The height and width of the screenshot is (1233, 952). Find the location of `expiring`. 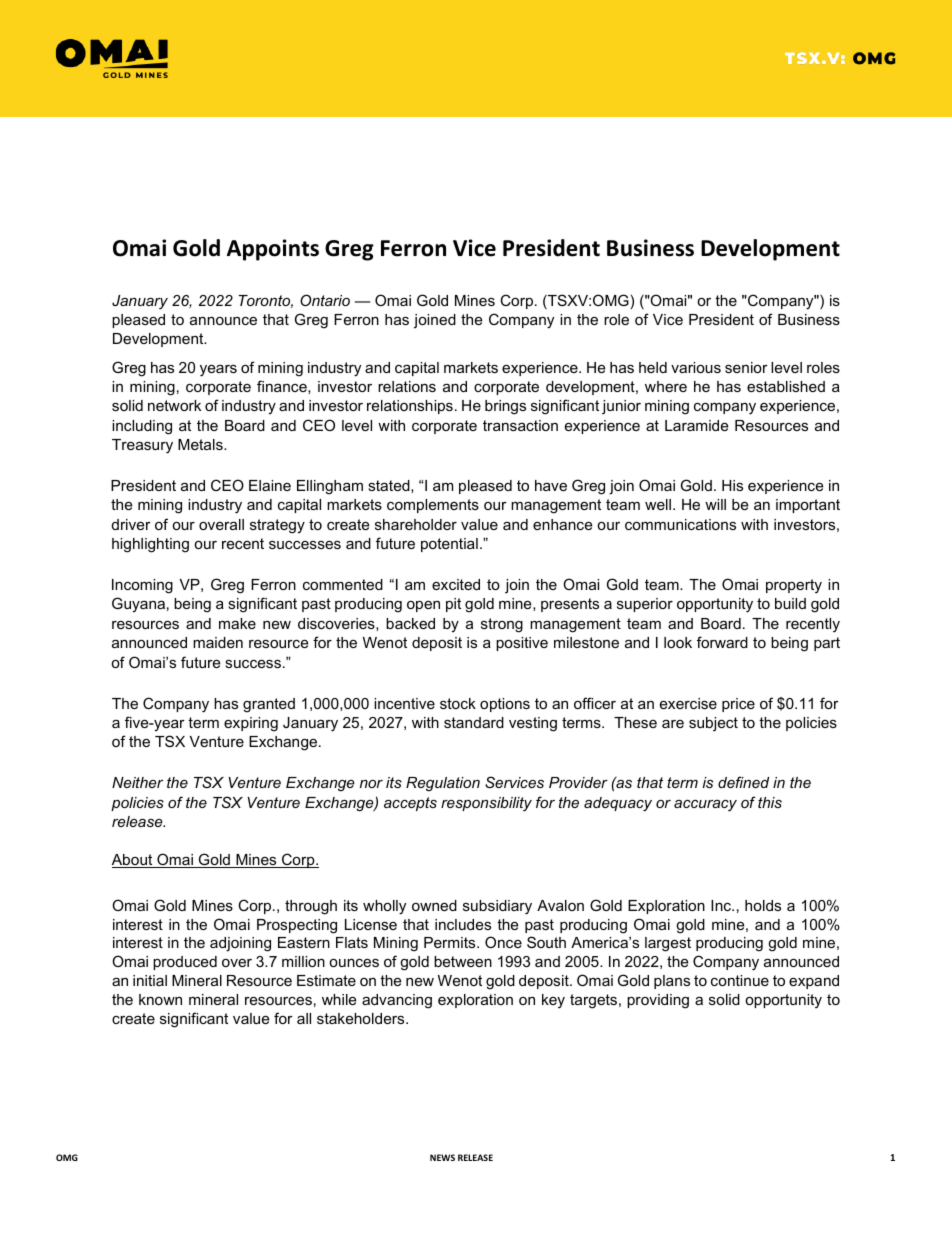

expiring is located at coordinates (251, 724).
